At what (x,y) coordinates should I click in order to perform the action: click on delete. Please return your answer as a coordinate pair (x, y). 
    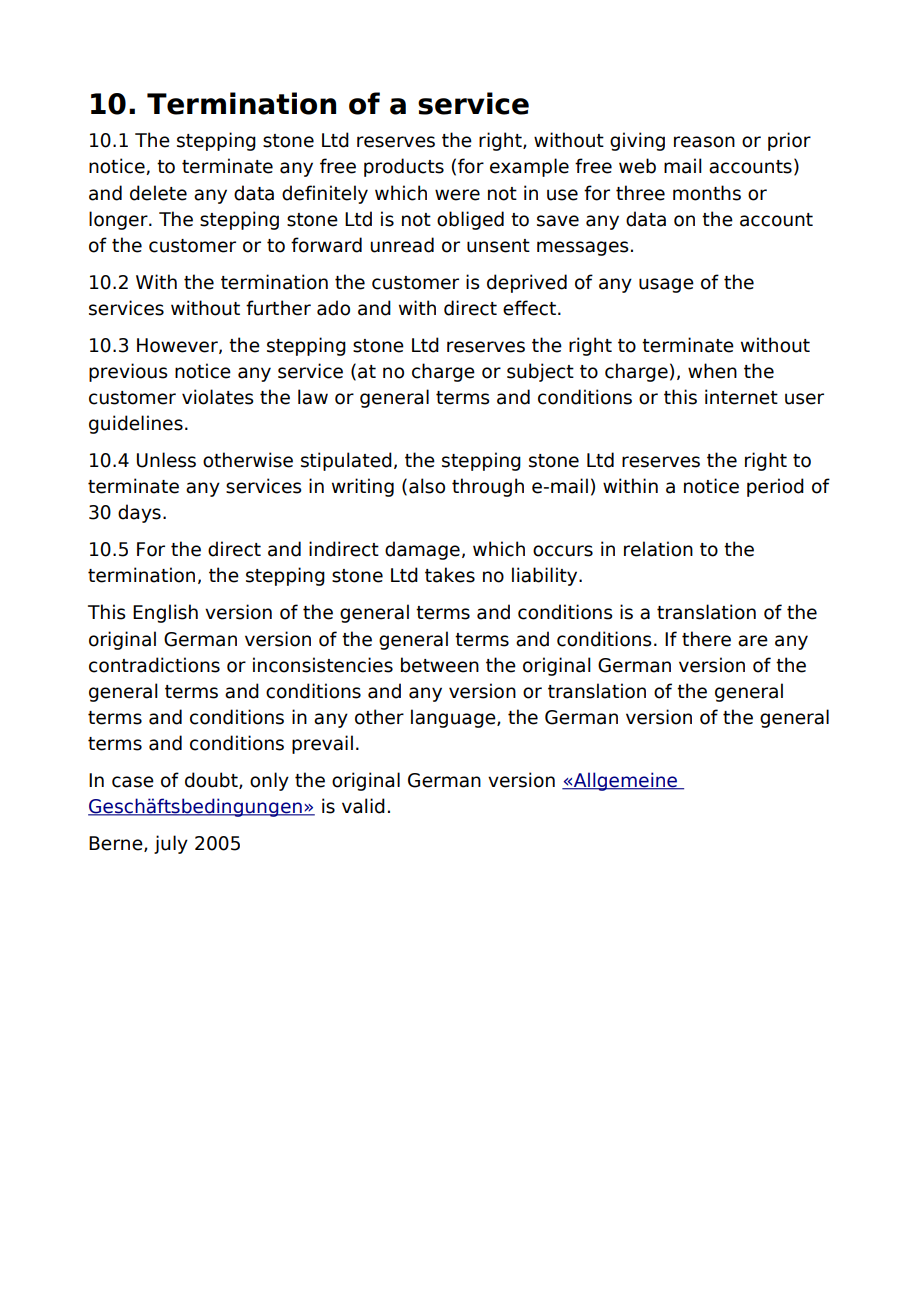
    Looking at the image, I should click on (158, 193).
